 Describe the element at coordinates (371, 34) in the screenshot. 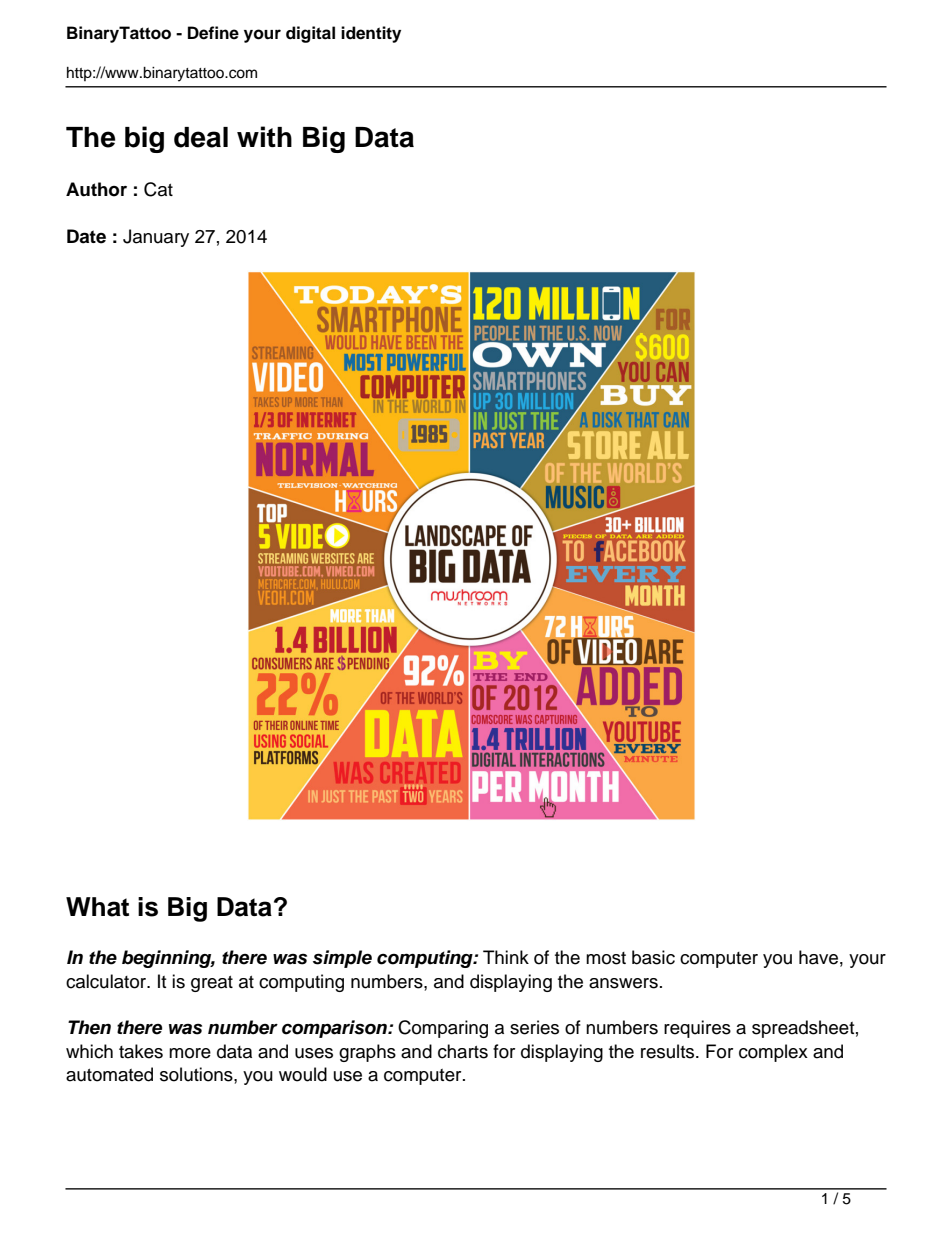

I see `identity` at that location.
